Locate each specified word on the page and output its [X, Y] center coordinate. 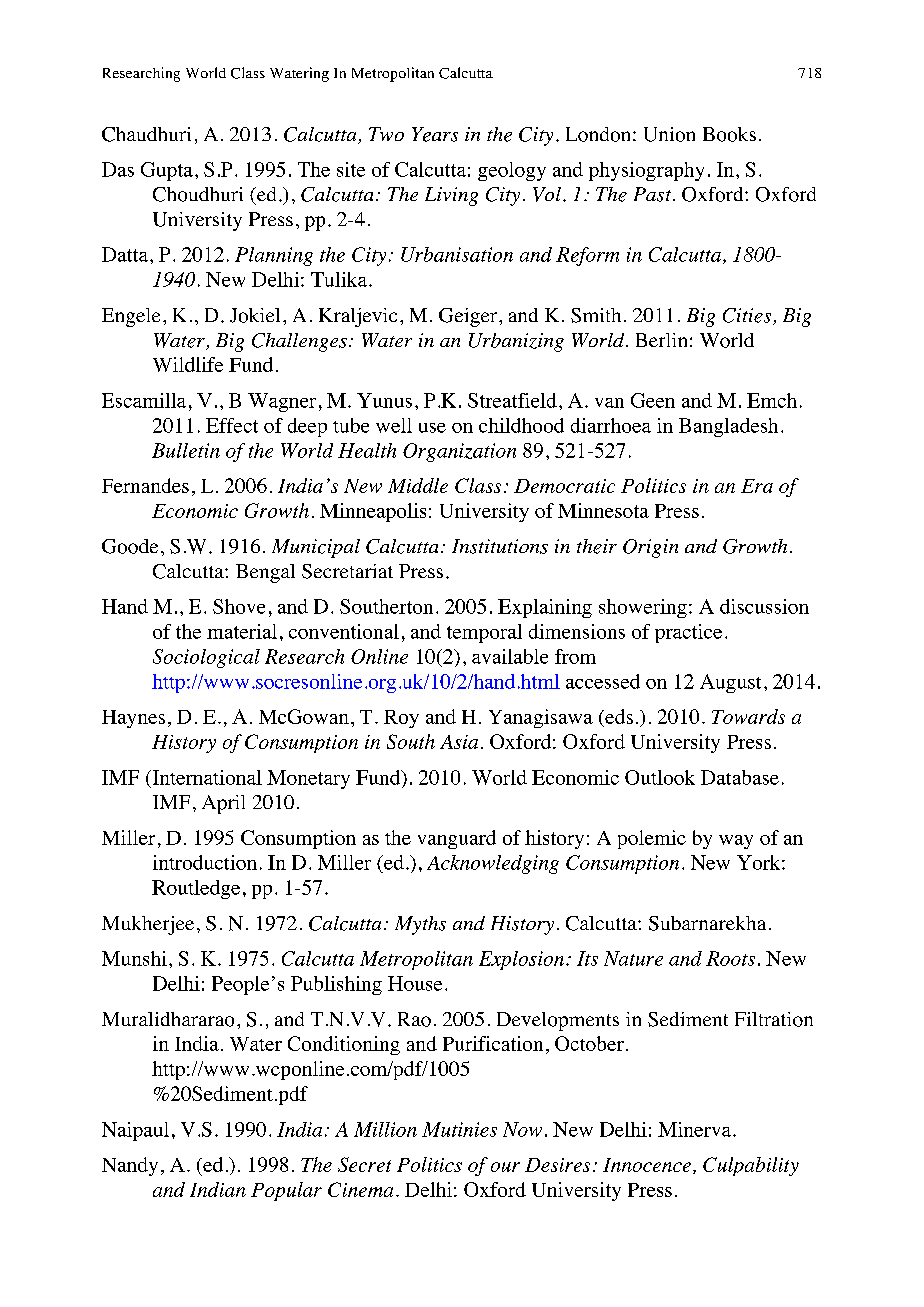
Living [451, 196]
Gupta [167, 171]
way [736, 842]
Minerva [696, 1129]
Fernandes [145, 485]
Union [669, 134]
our [505, 1167]
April [223, 804]
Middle [418, 485]
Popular [286, 1191]
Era [757, 486]
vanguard [457, 839]
